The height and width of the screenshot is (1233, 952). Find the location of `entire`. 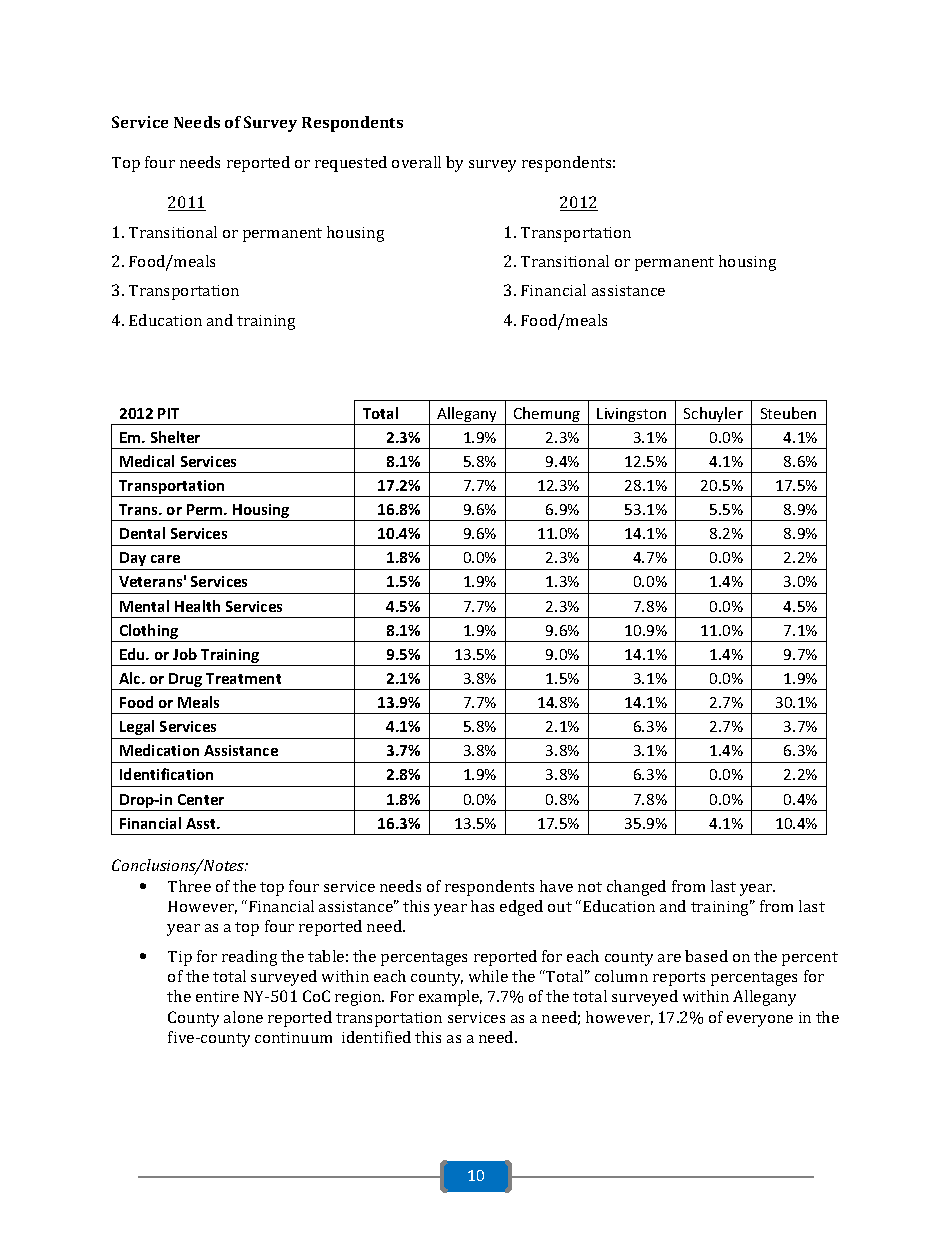

entire is located at coordinates (217, 996).
